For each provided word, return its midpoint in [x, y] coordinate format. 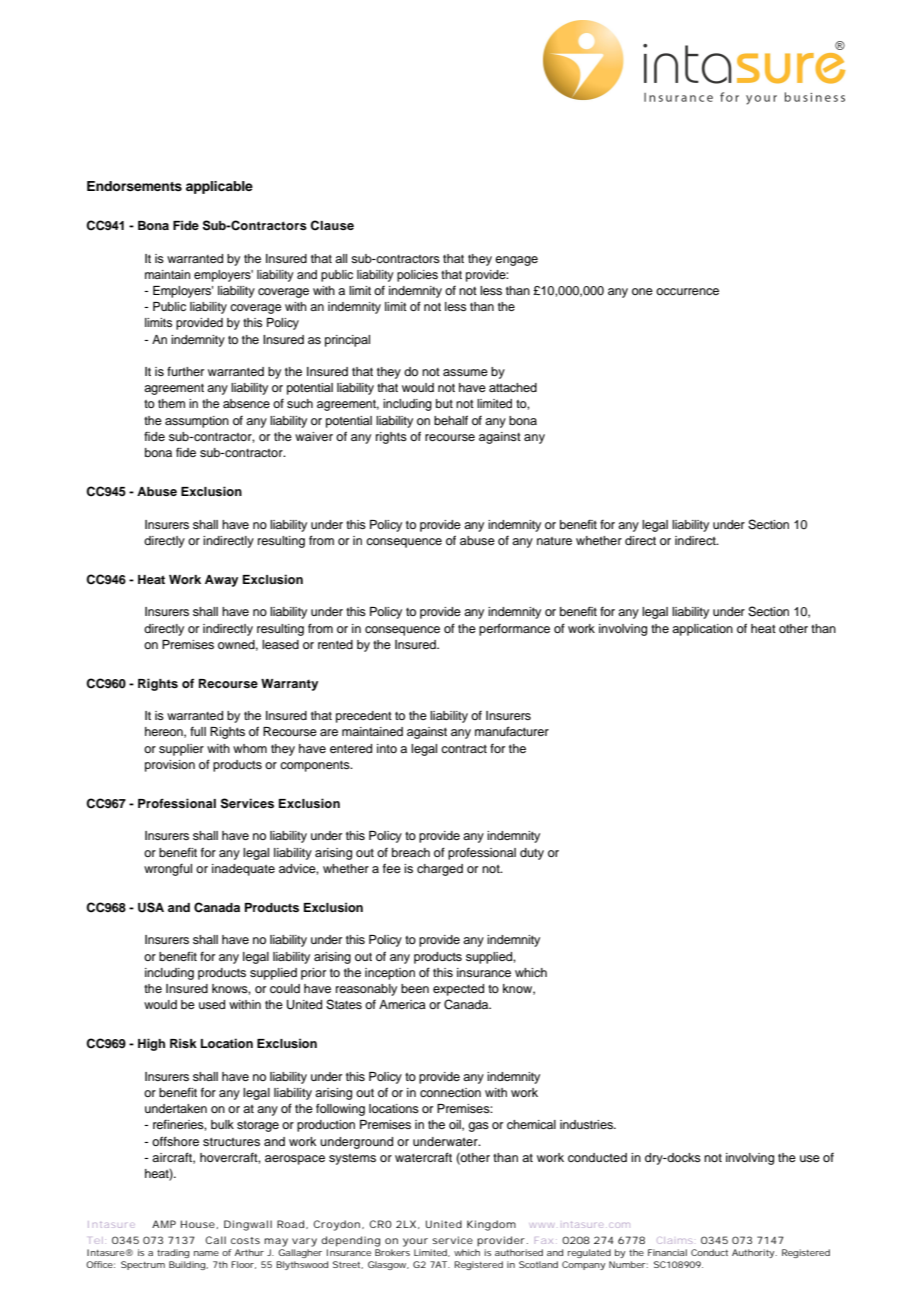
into [387, 748]
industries [587, 1124]
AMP [164, 1224]
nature [554, 541]
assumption [197, 422]
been [415, 988]
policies [417, 276]
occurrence [687, 291]
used [212, 1004]
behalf [451, 420]
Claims [675, 1240]
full [198, 731]
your [415, 1242]
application [702, 630]
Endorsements [134, 186]
